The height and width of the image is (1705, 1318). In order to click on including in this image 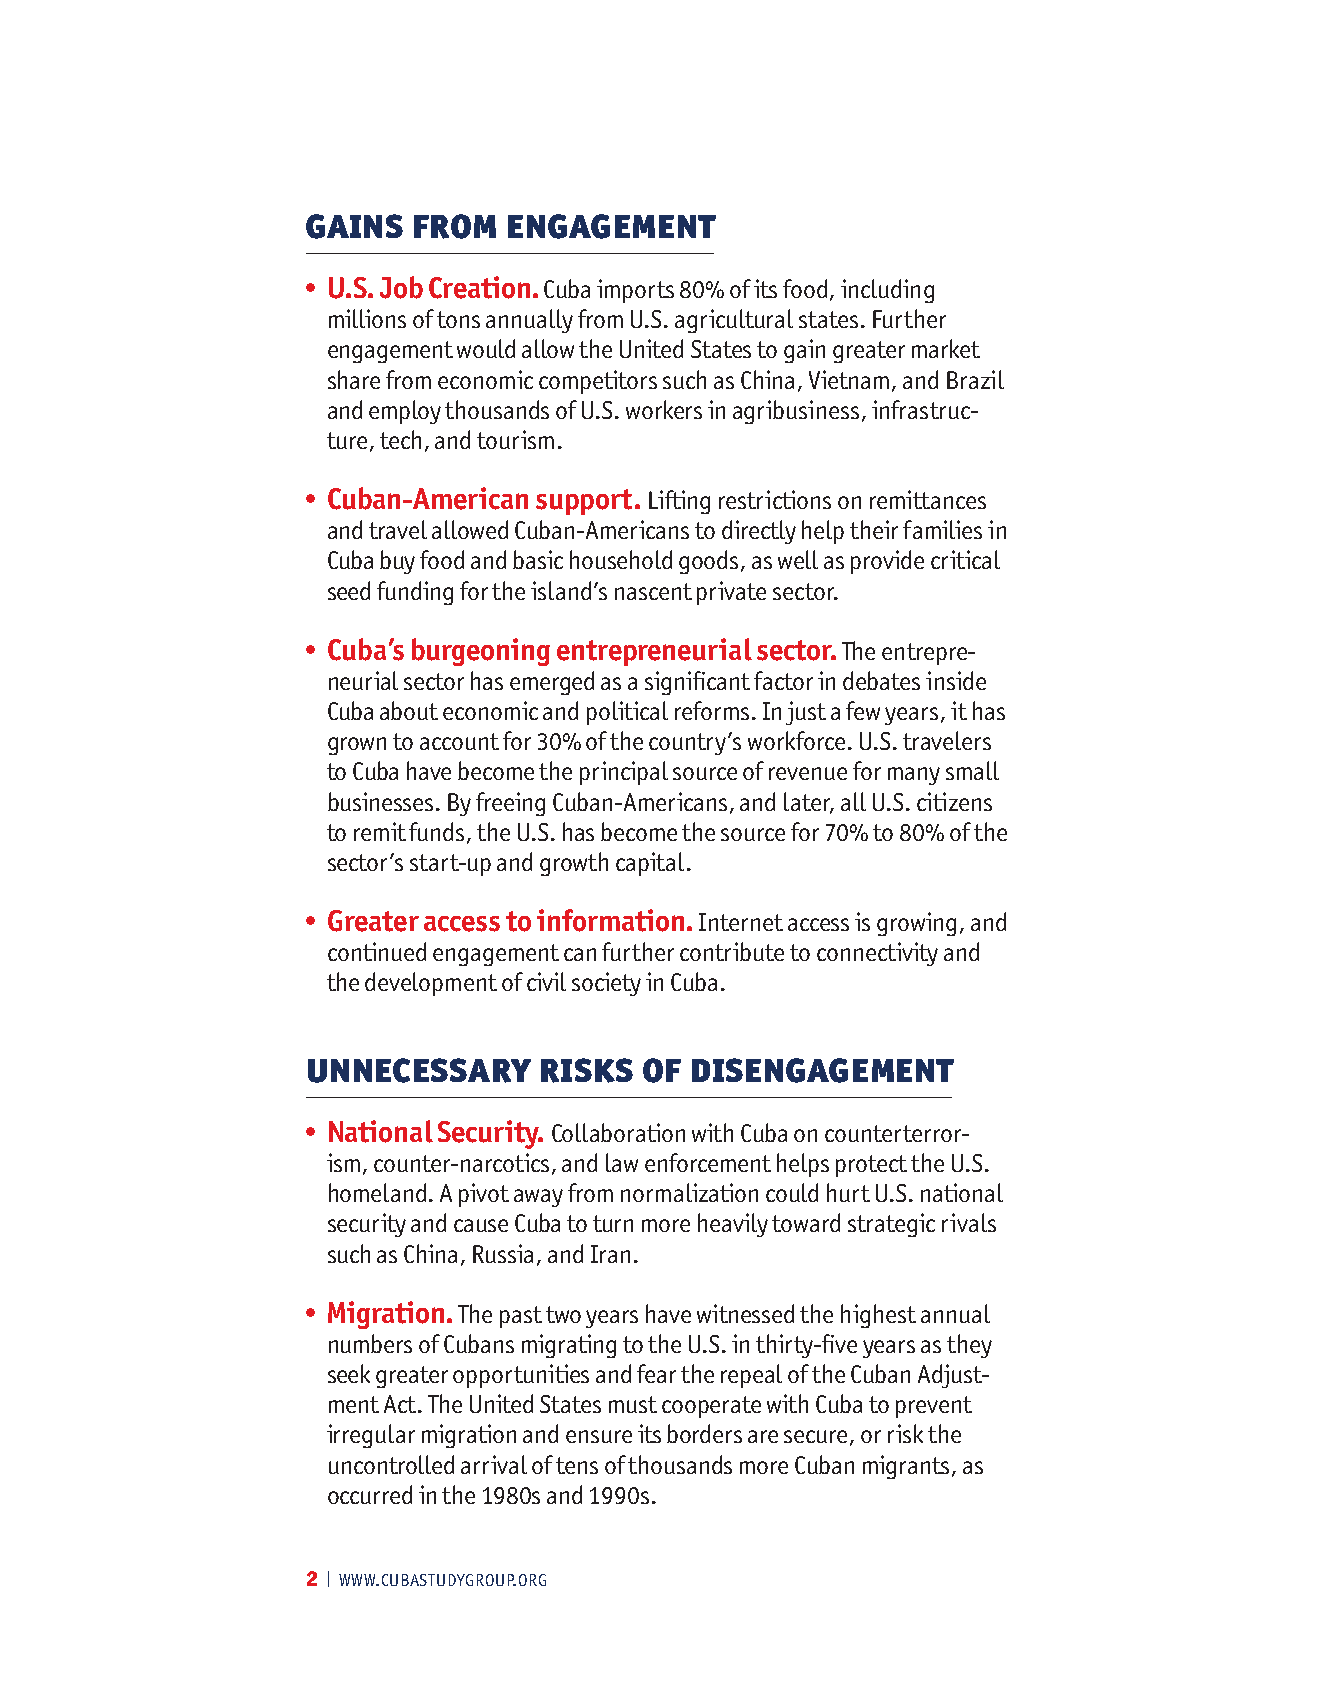, I will do `click(887, 291)`.
